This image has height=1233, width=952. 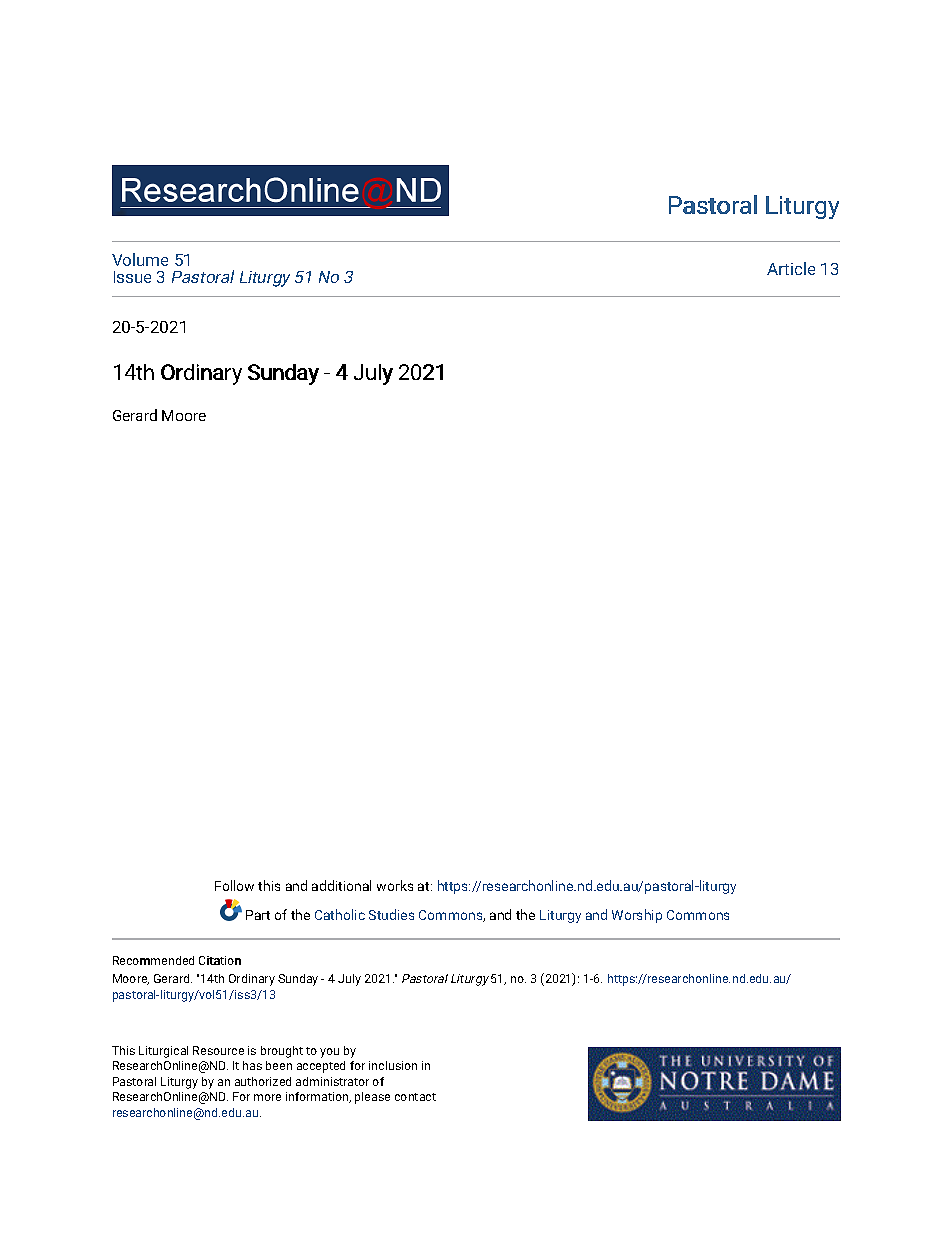 I want to click on Catholic, so click(x=340, y=914).
